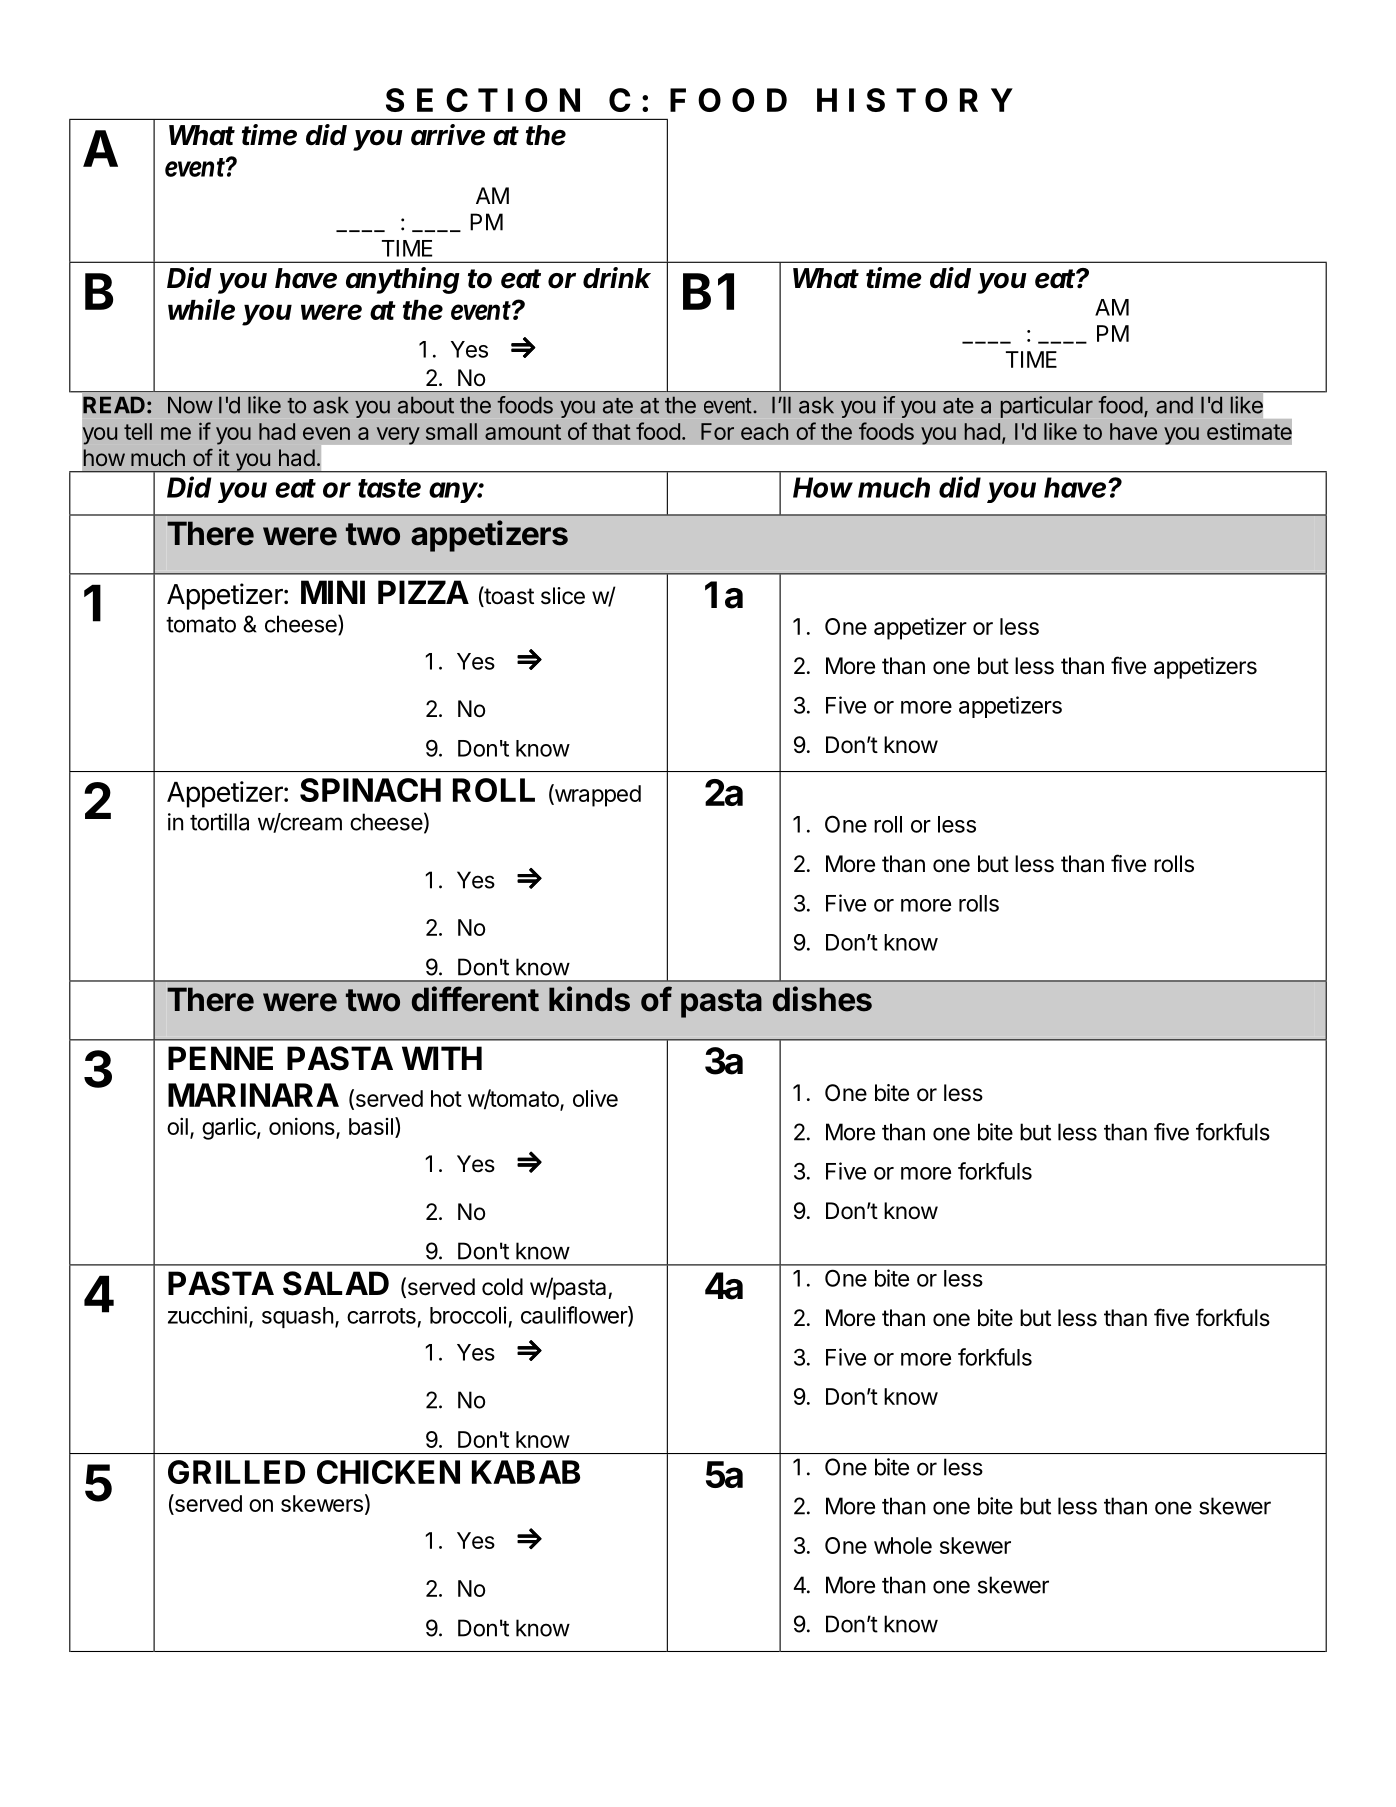 The image size is (1396, 1807). I want to click on and, so click(1174, 405).
